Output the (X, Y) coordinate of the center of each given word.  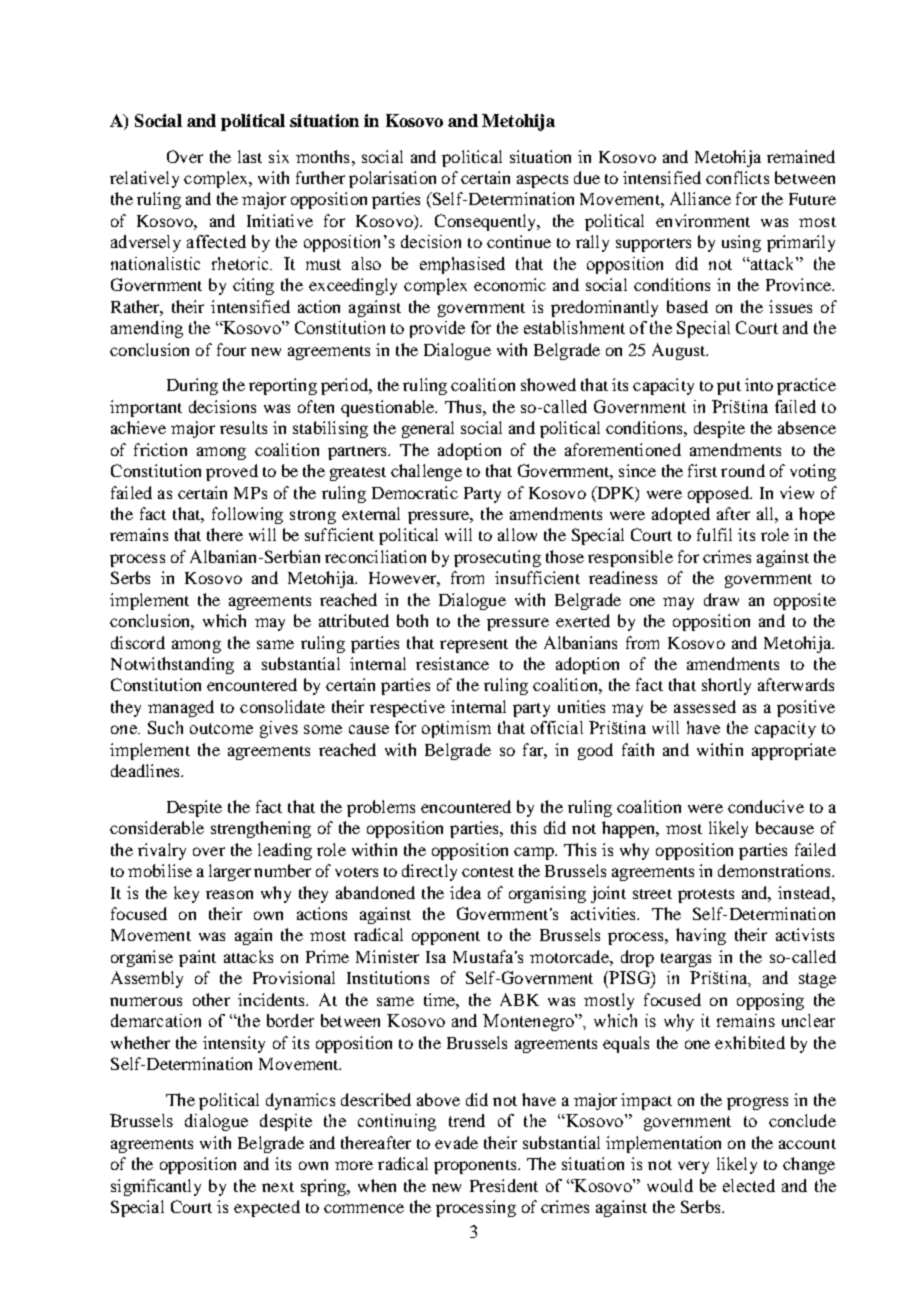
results (243, 427)
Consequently (487, 222)
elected (749, 1185)
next (278, 1187)
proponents (476, 1167)
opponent (446, 938)
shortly (726, 686)
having (701, 936)
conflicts (737, 177)
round (743, 470)
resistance (452, 663)
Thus (464, 406)
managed (181, 708)
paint (197, 958)
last (250, 156)
